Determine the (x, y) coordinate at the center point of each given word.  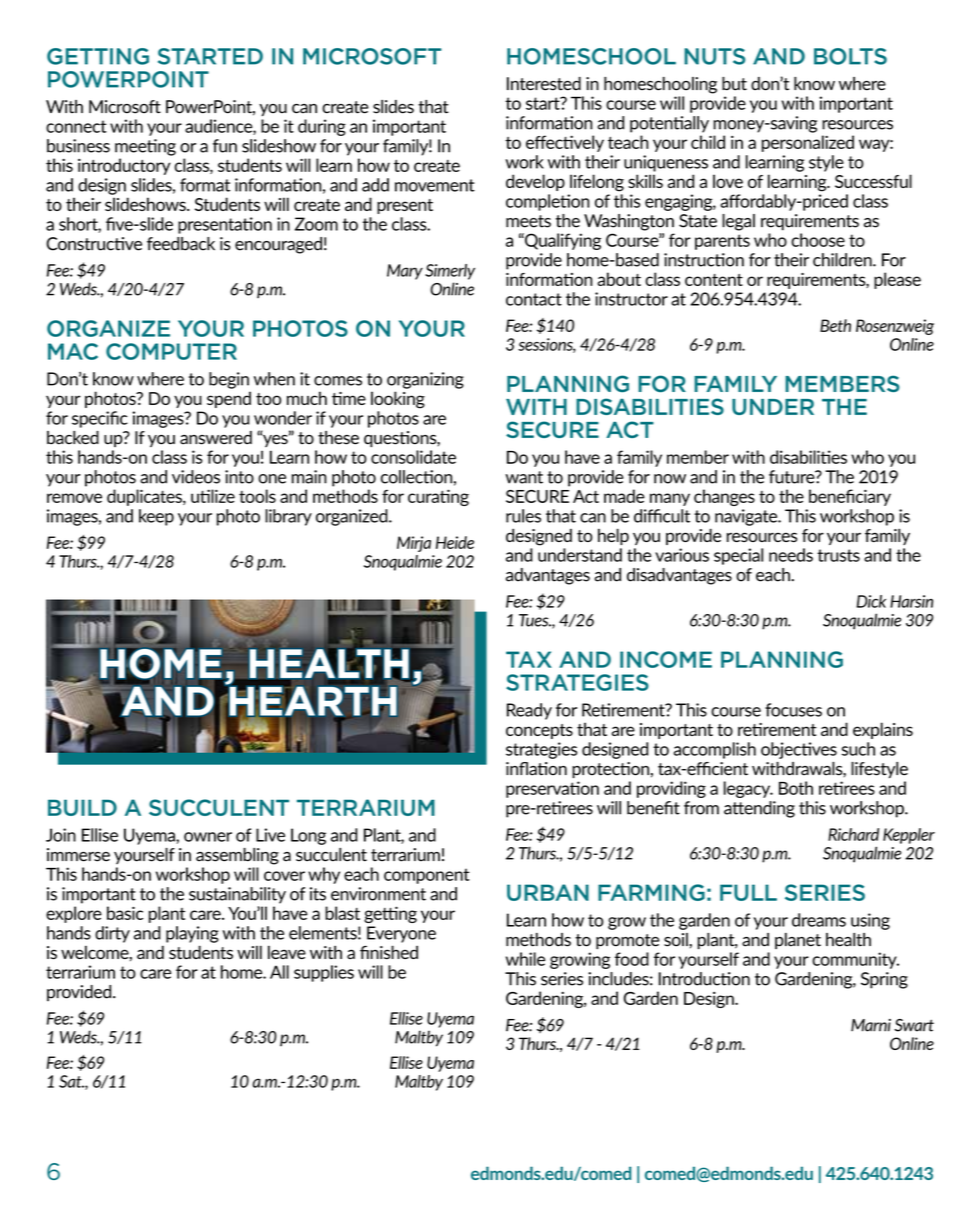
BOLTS (850, 56)
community (855, 960)
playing (192, 934)
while (525, 959)
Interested (544, 84)
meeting (145, 147)
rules (523, 516)
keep (156, 517)
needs (791, 555)
